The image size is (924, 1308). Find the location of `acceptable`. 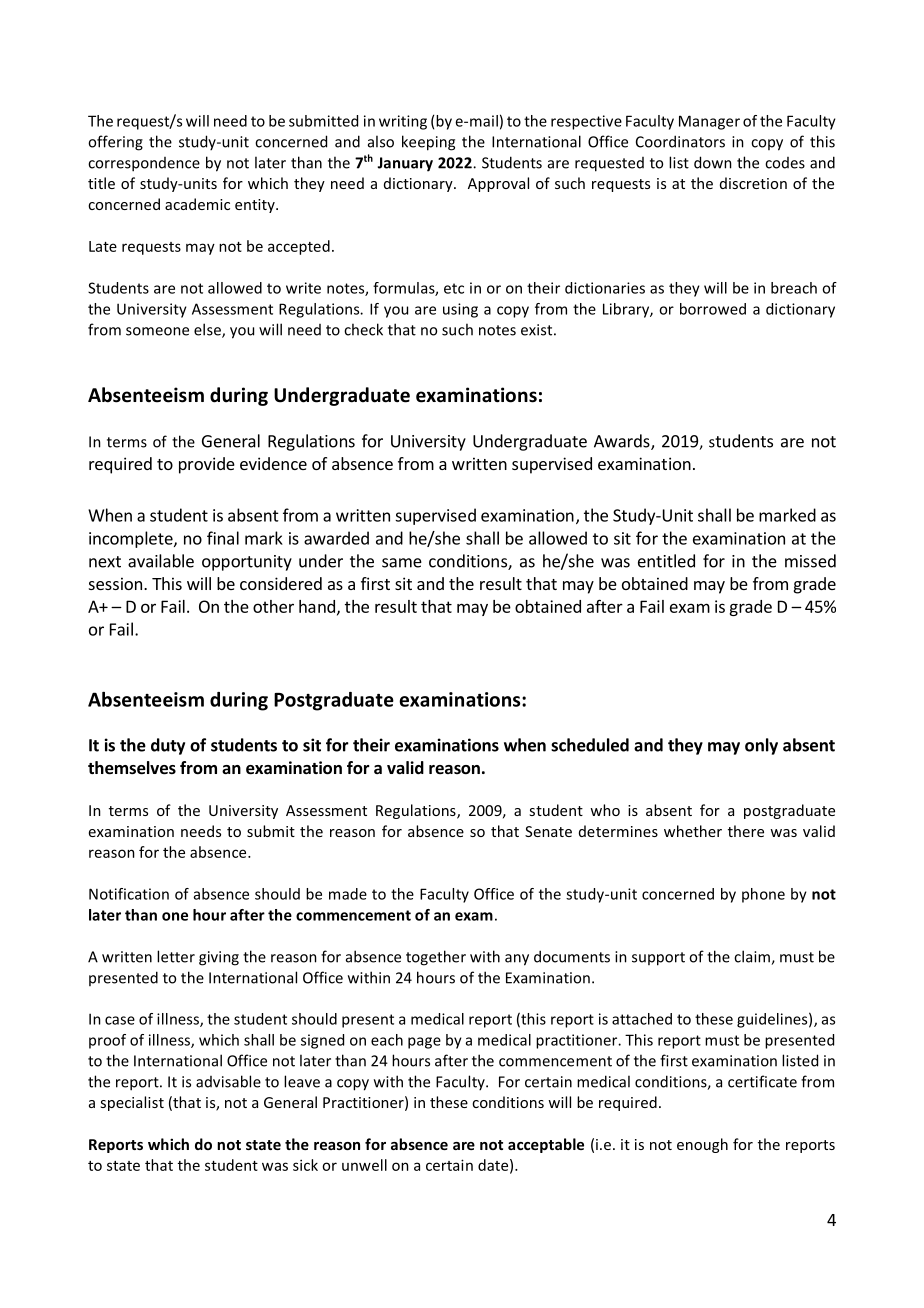

acceptable is located at coordinates (546, 1145).
